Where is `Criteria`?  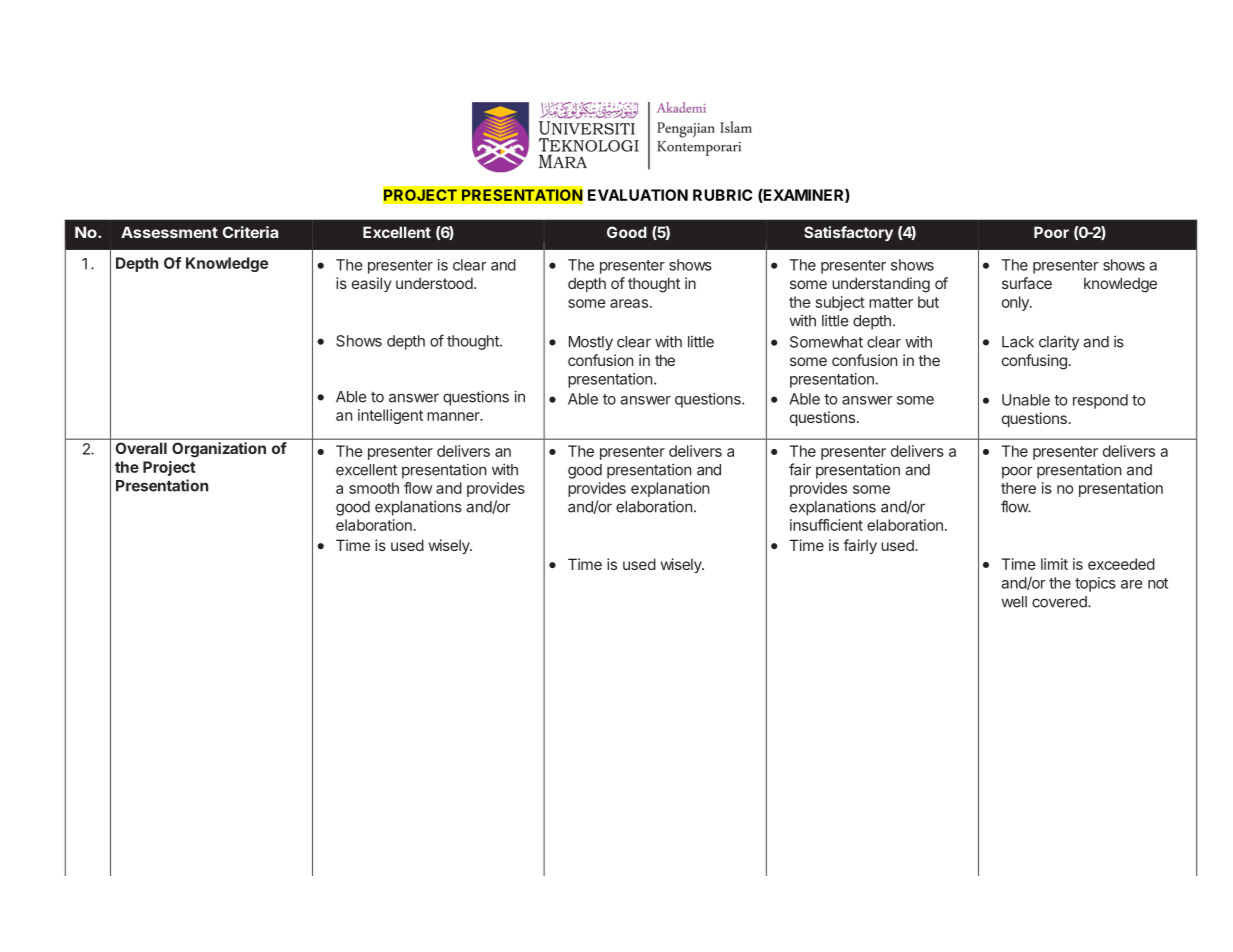 Criteria is located at coordinates (250, 232).
